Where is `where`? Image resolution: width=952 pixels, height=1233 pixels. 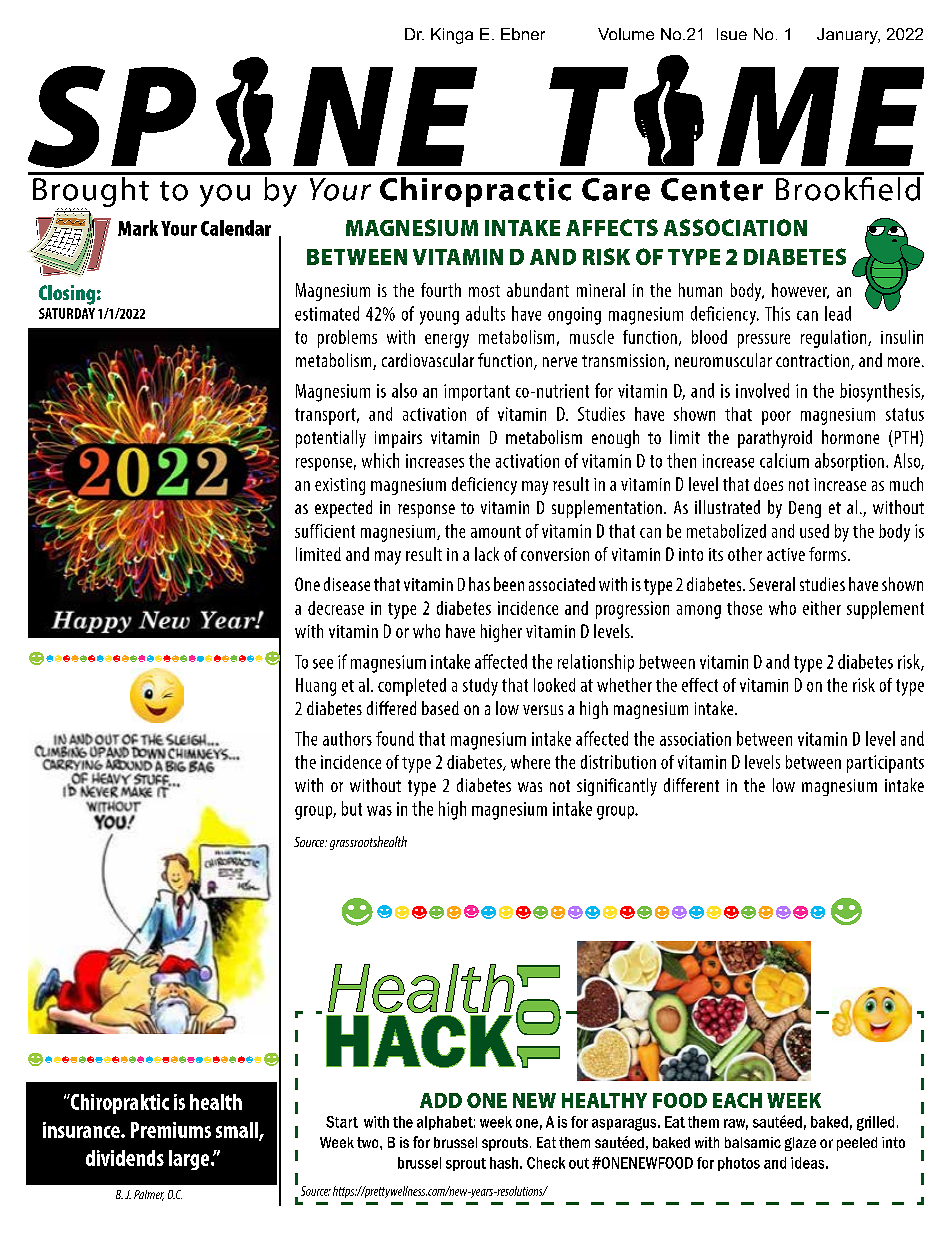
where is located at coordinates (530, 762).
